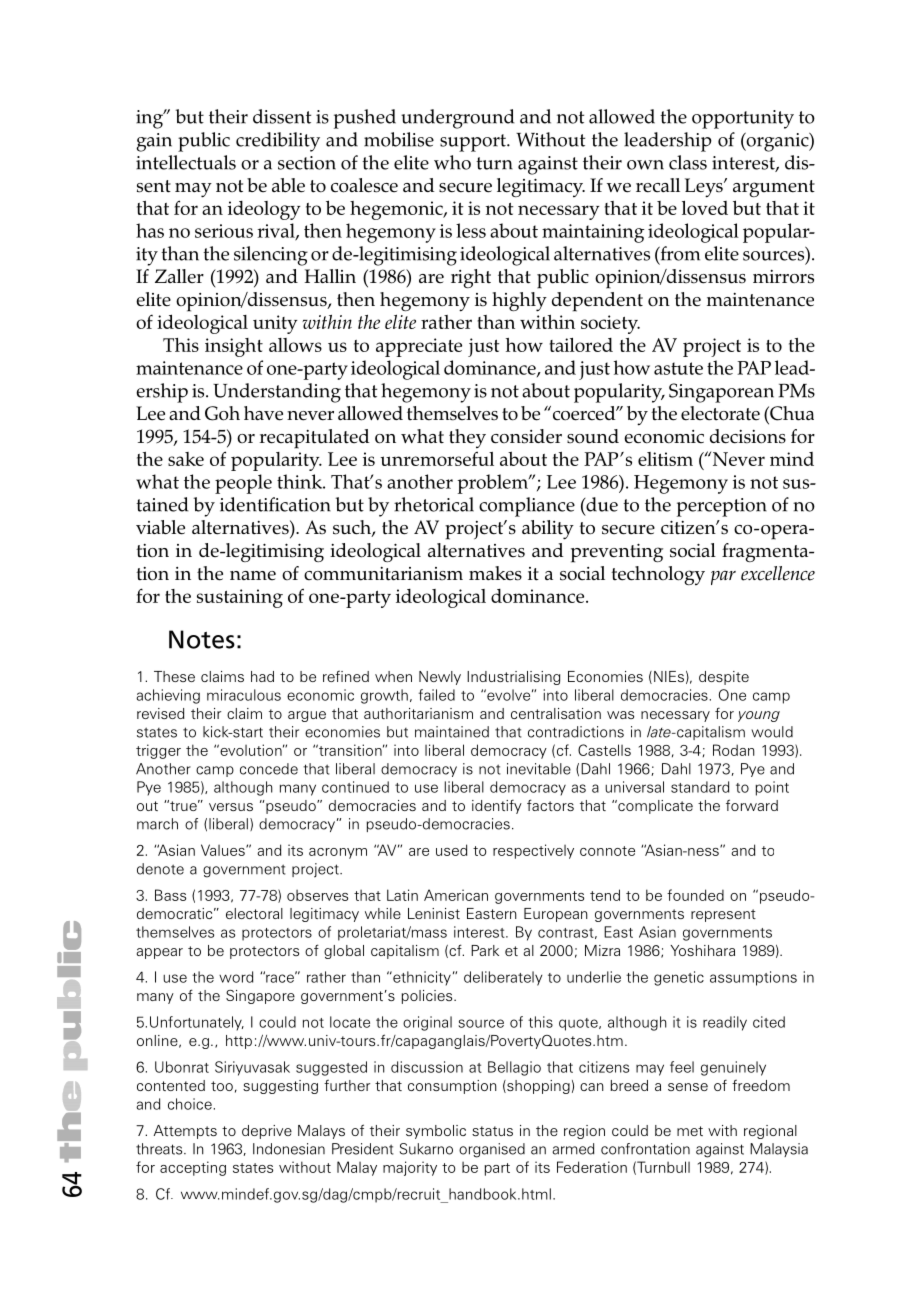 Image resolution: width=924 pixels, height=1304 pixels. Describe the element at coordinates (231, 807) in the document. I see `versus` at that location.
